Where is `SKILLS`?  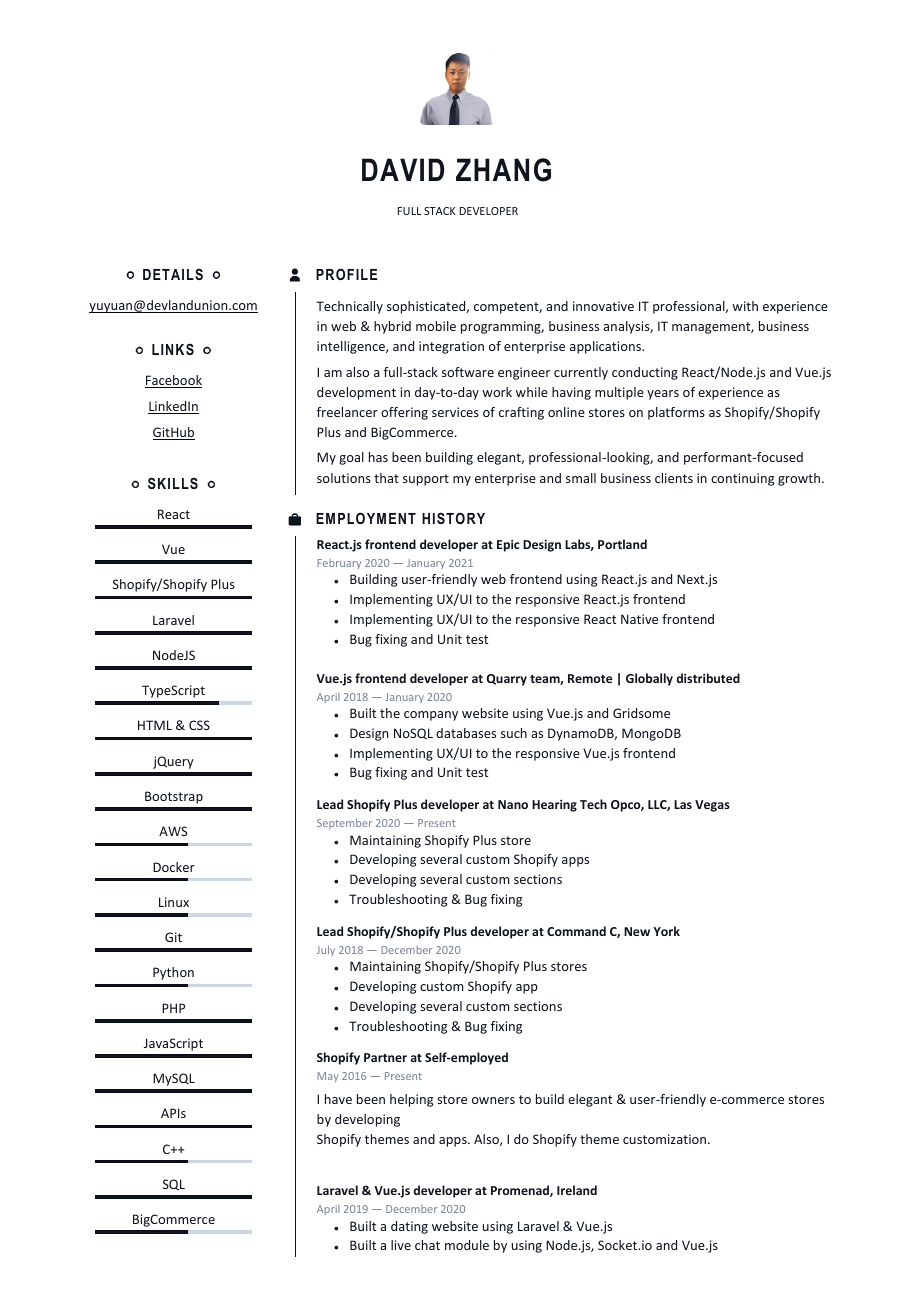 SKILLS is located at coordinates (173, 483).
